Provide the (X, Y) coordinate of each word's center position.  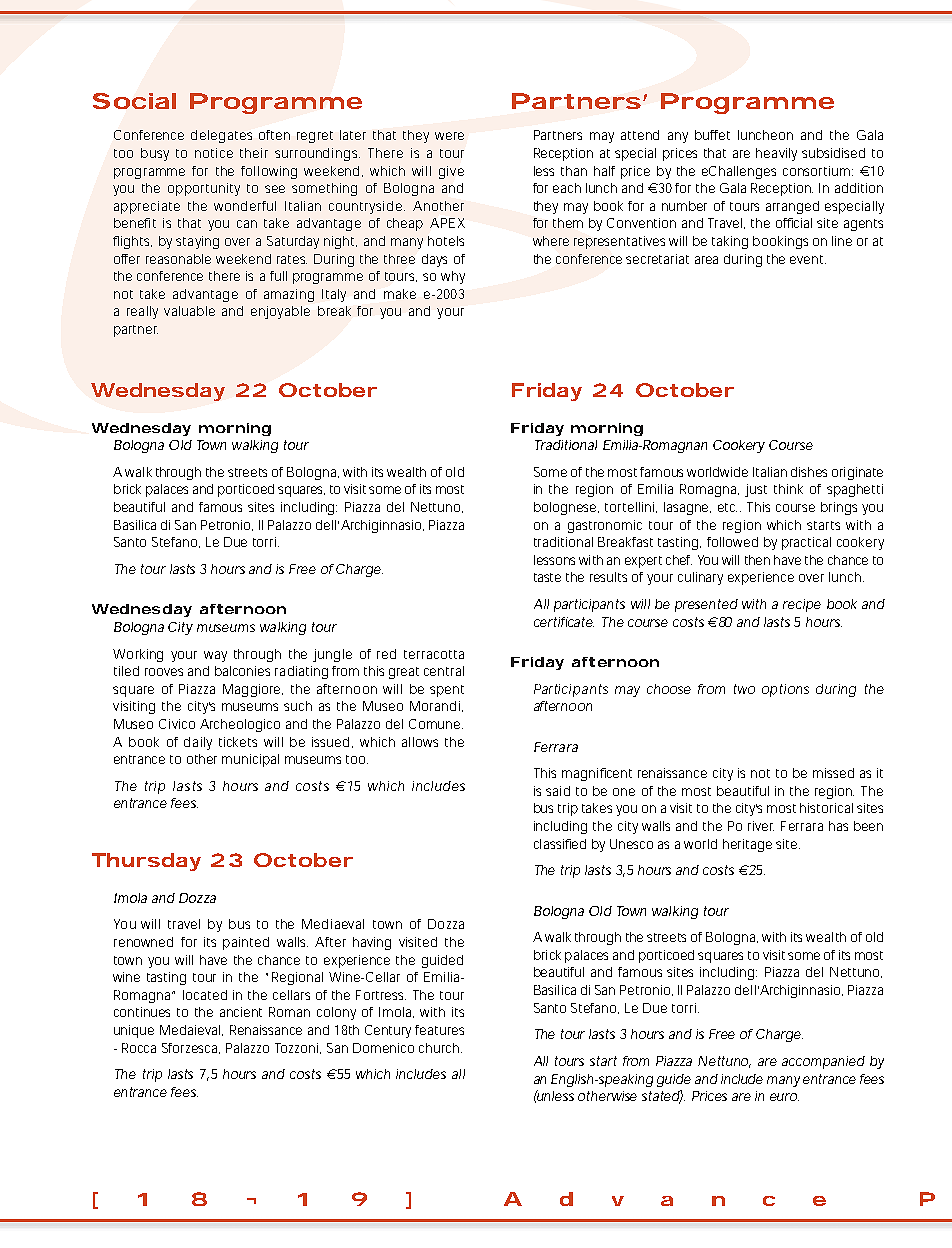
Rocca (139, 1048)
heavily (776, 154)
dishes (809, 472)
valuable (189, 311)
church (439, 1048)
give (451, 172)
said (558, 791)
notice (214, 153)
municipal (250, 760)
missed (833, 773)
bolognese (565, 508)
